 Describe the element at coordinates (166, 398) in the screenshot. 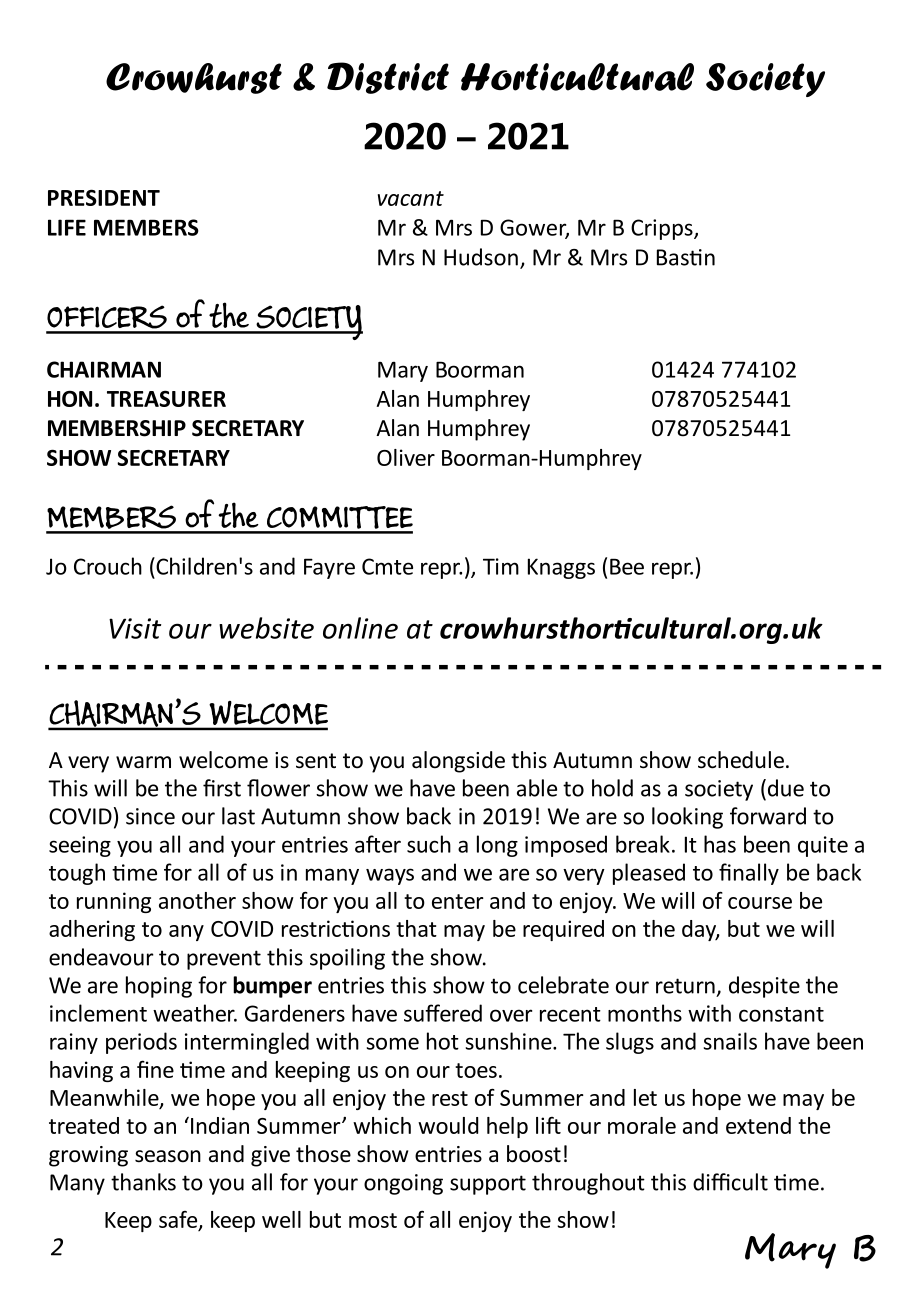

I see `TREASURER` at that location.
